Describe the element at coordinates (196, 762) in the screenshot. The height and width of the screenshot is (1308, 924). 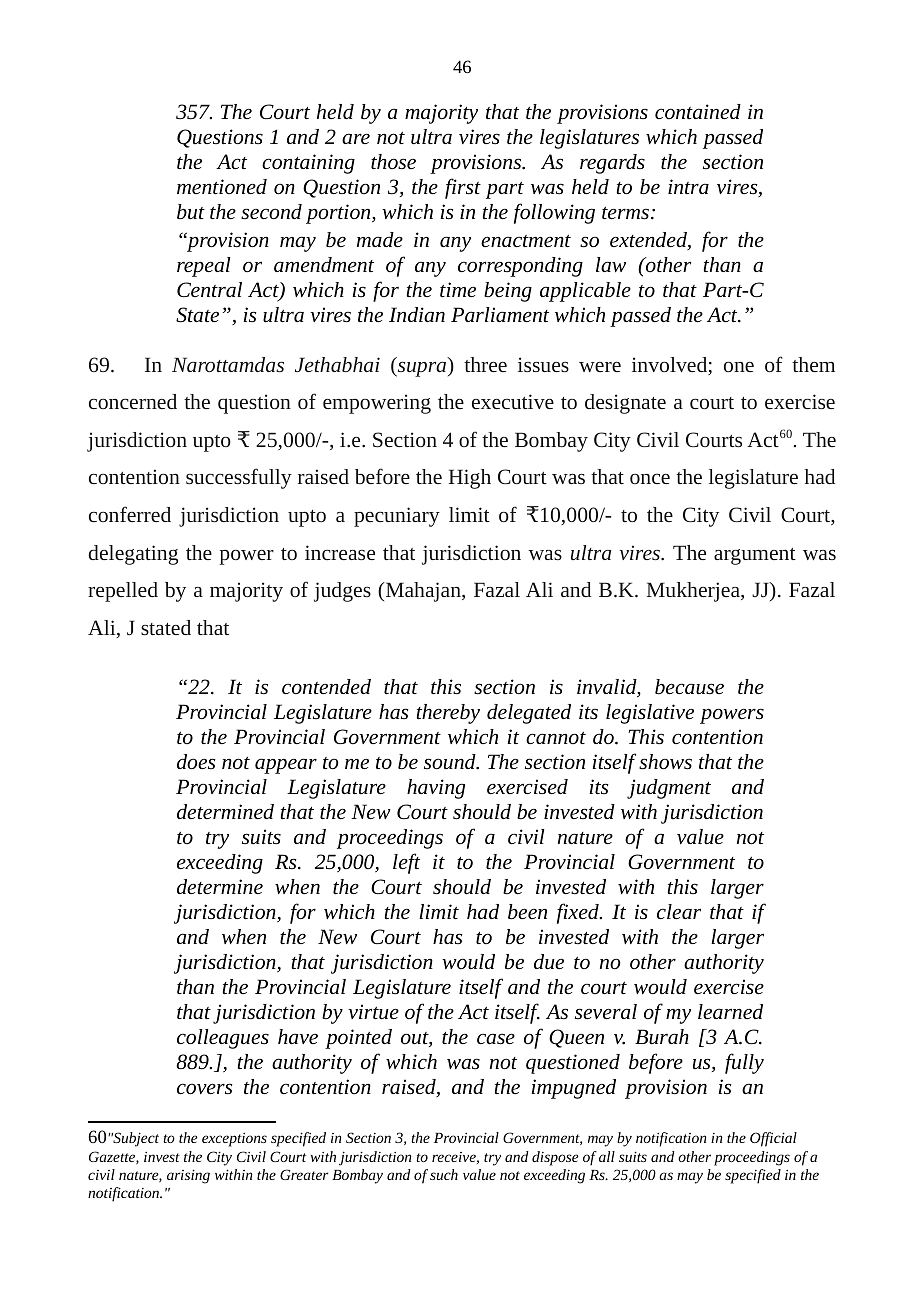
I see `does` at that location.
